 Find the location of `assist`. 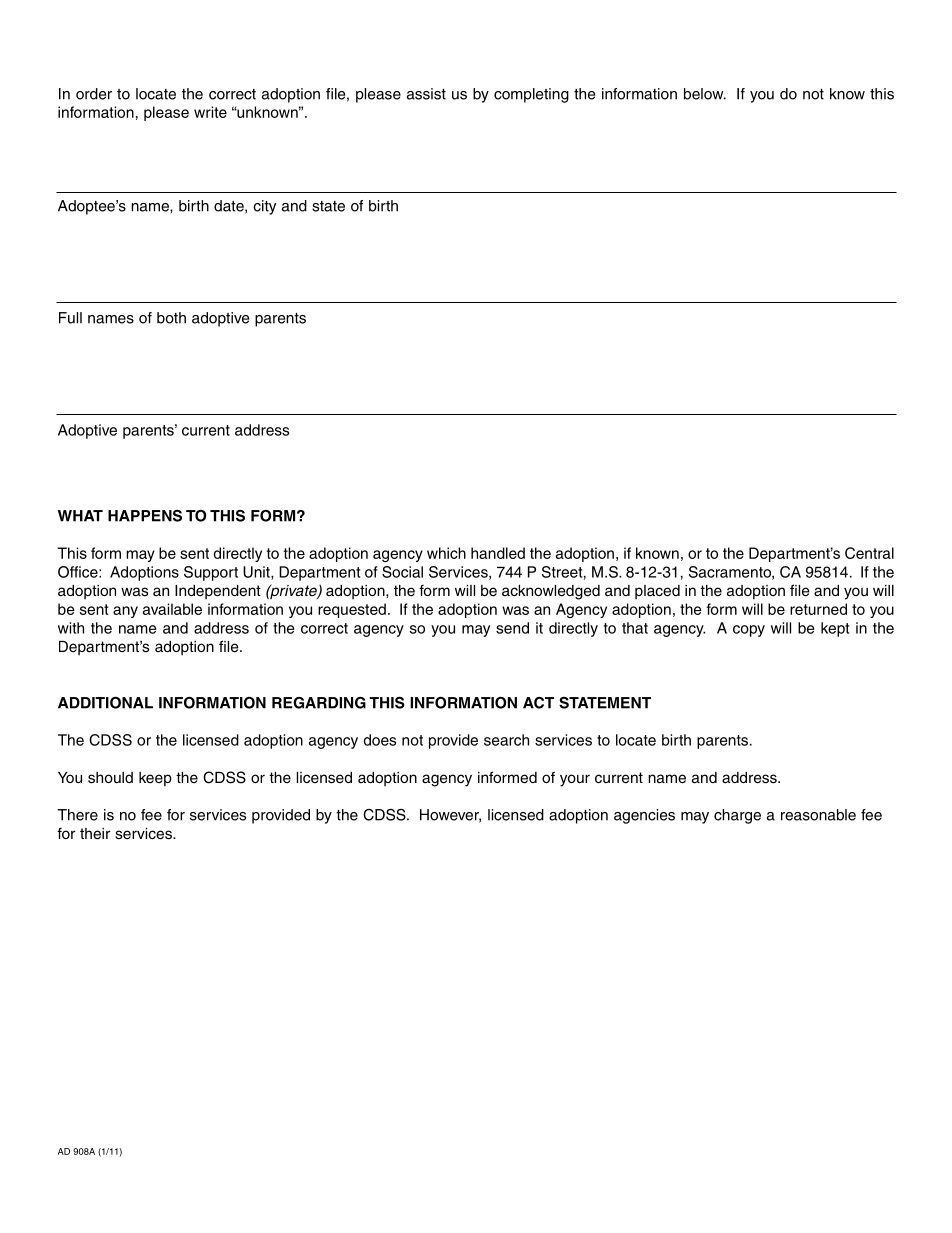

assist is located at coordinates (426, 94).
